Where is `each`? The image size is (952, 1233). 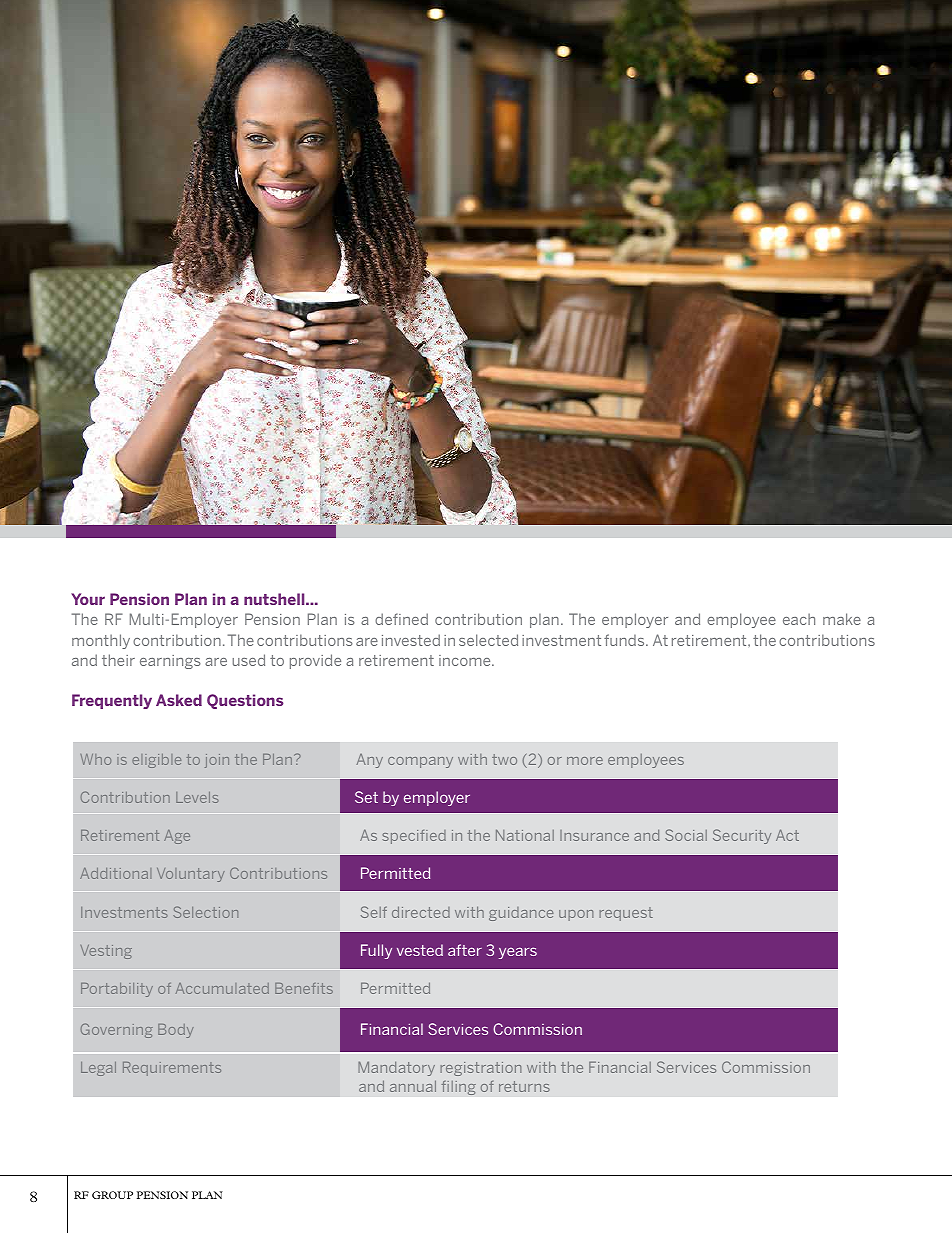
each is located at coordinates (799, 619).
